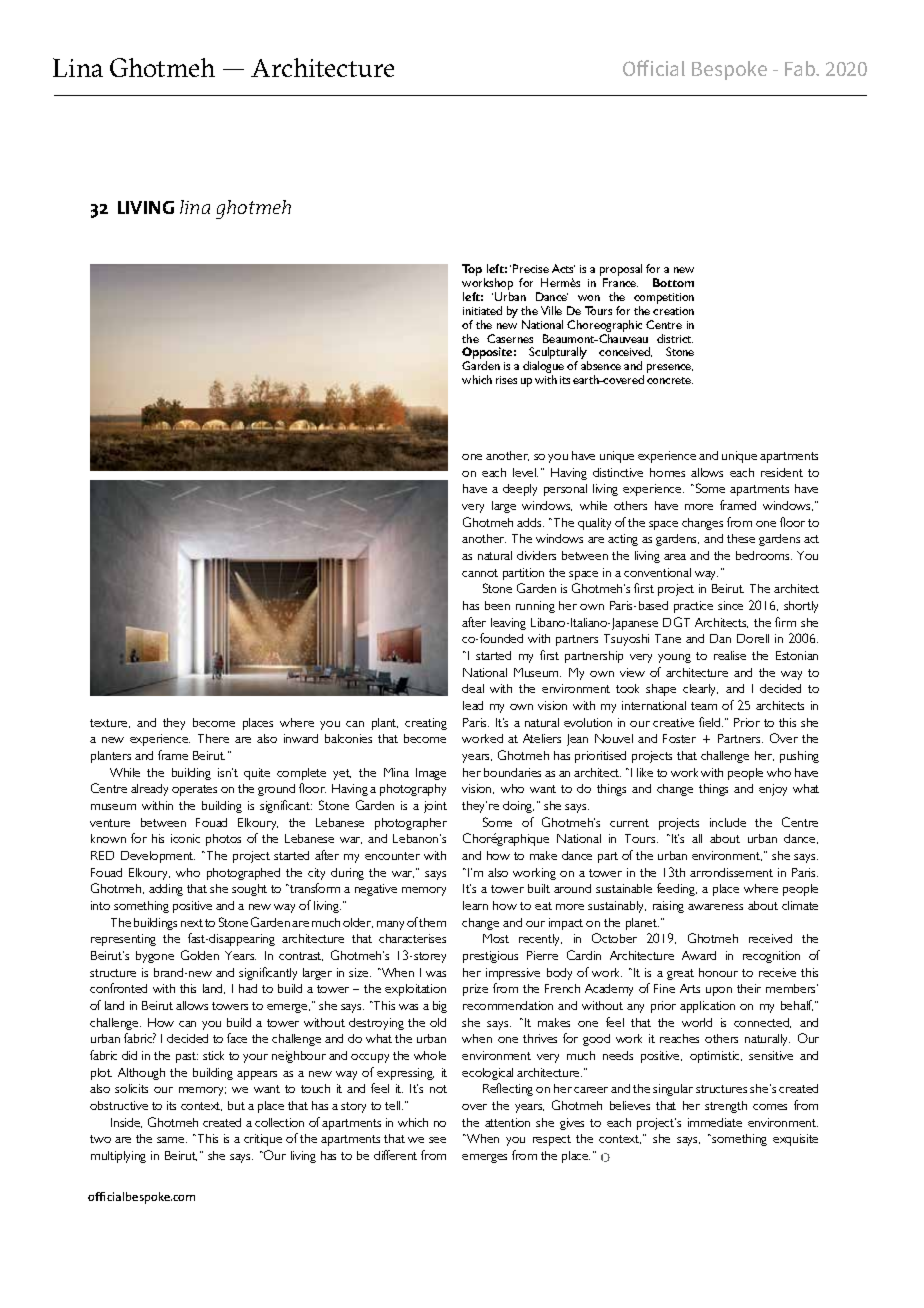 Image resolution: width=924 pixels, height=1308 pixels. Describe the element at coordinates (673, 282) in the screenshot. I see `Bottom` at that location.
